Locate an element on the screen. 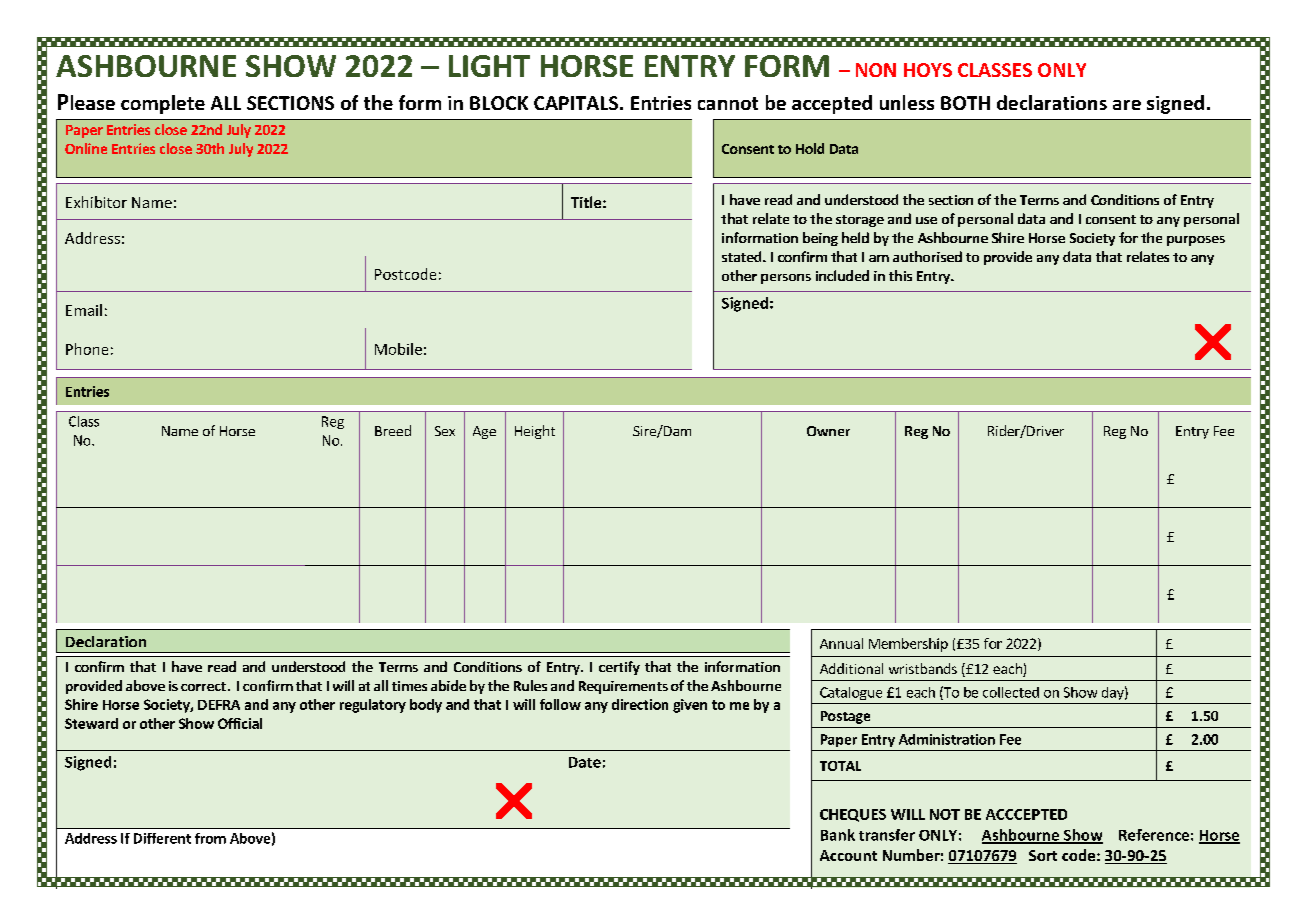 The height and width of the screenshot is (924, 1307). Membership is located at coordinates (908, 645).
